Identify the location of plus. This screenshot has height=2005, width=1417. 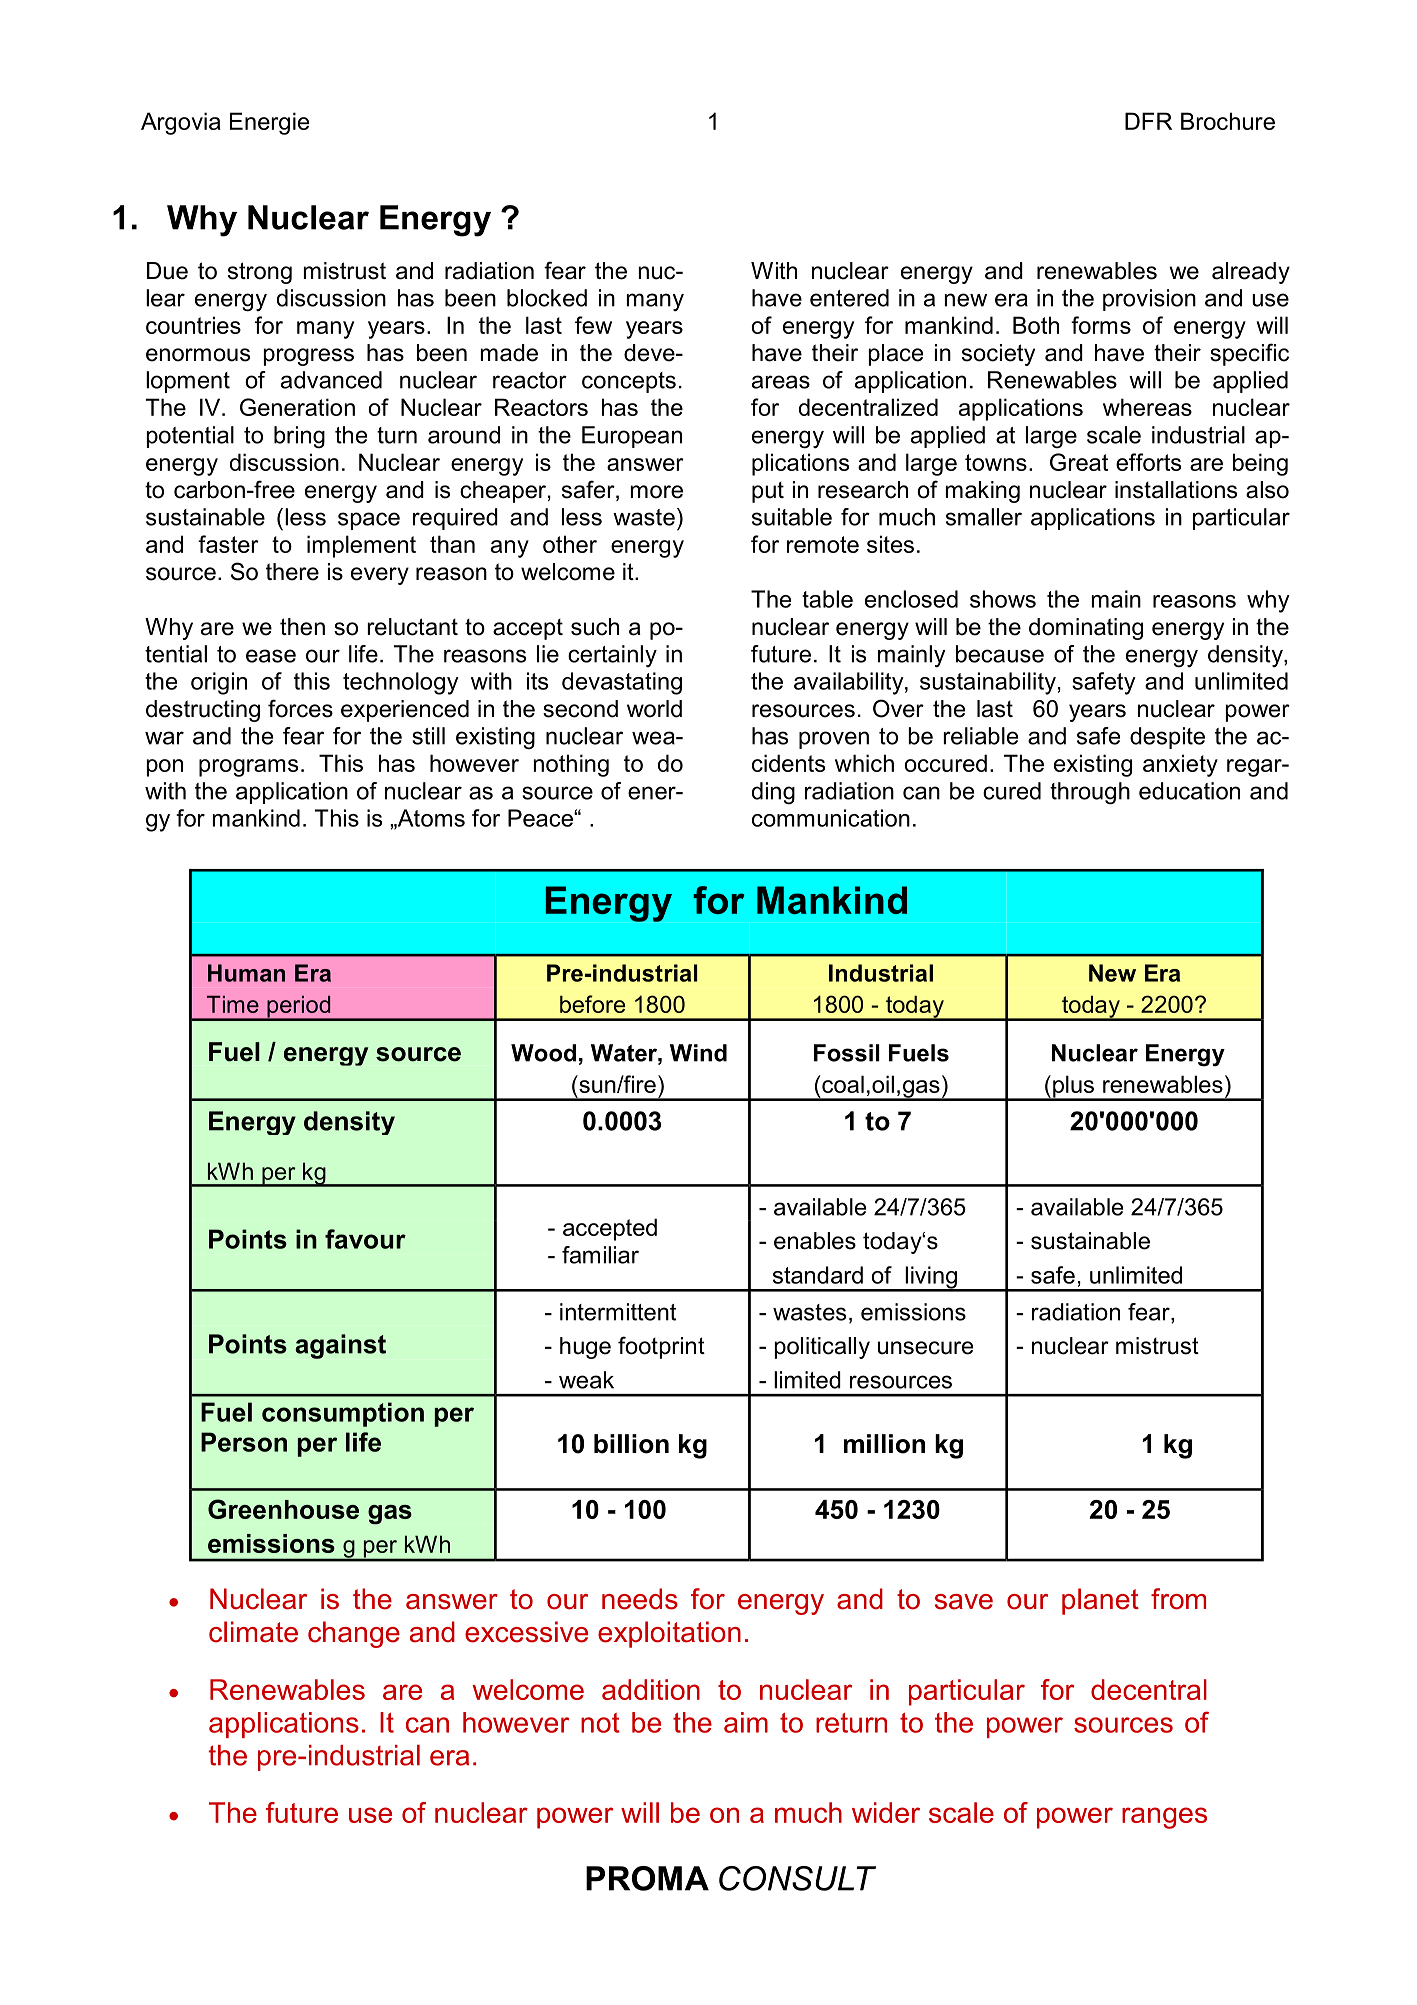
(1074, 1087).
